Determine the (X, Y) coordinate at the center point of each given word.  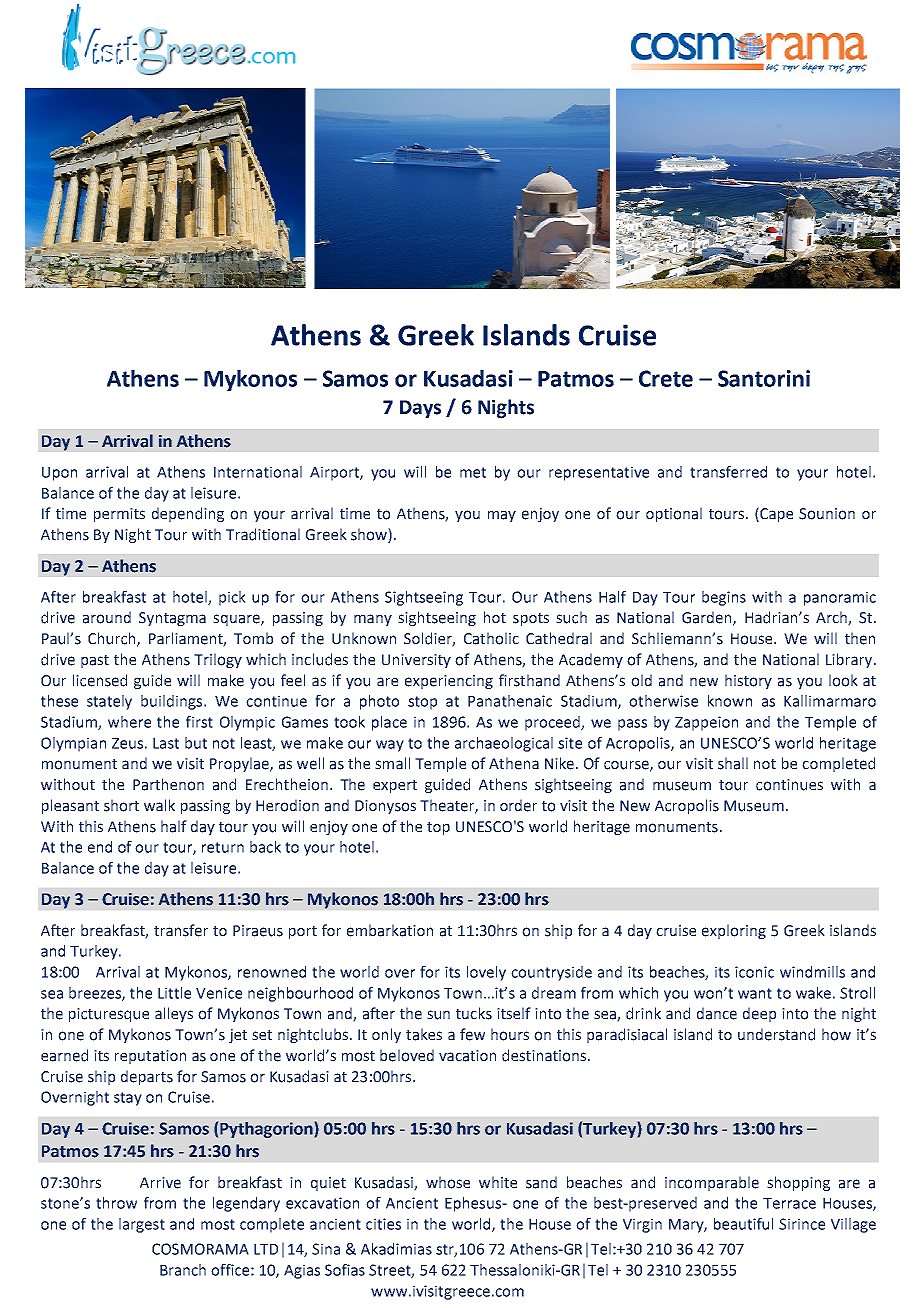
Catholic (491, 638)
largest (142, 1225)
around (107, 617)
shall (733, 763)
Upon (59, 474)
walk (159, 805)
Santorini (764, 378)
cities (383, 1224)
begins (724, 598)
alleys (174, 1014)
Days (420, 409)
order (518, 805)
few (472, 1034)
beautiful (743, 1224)
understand (776, 1034)
